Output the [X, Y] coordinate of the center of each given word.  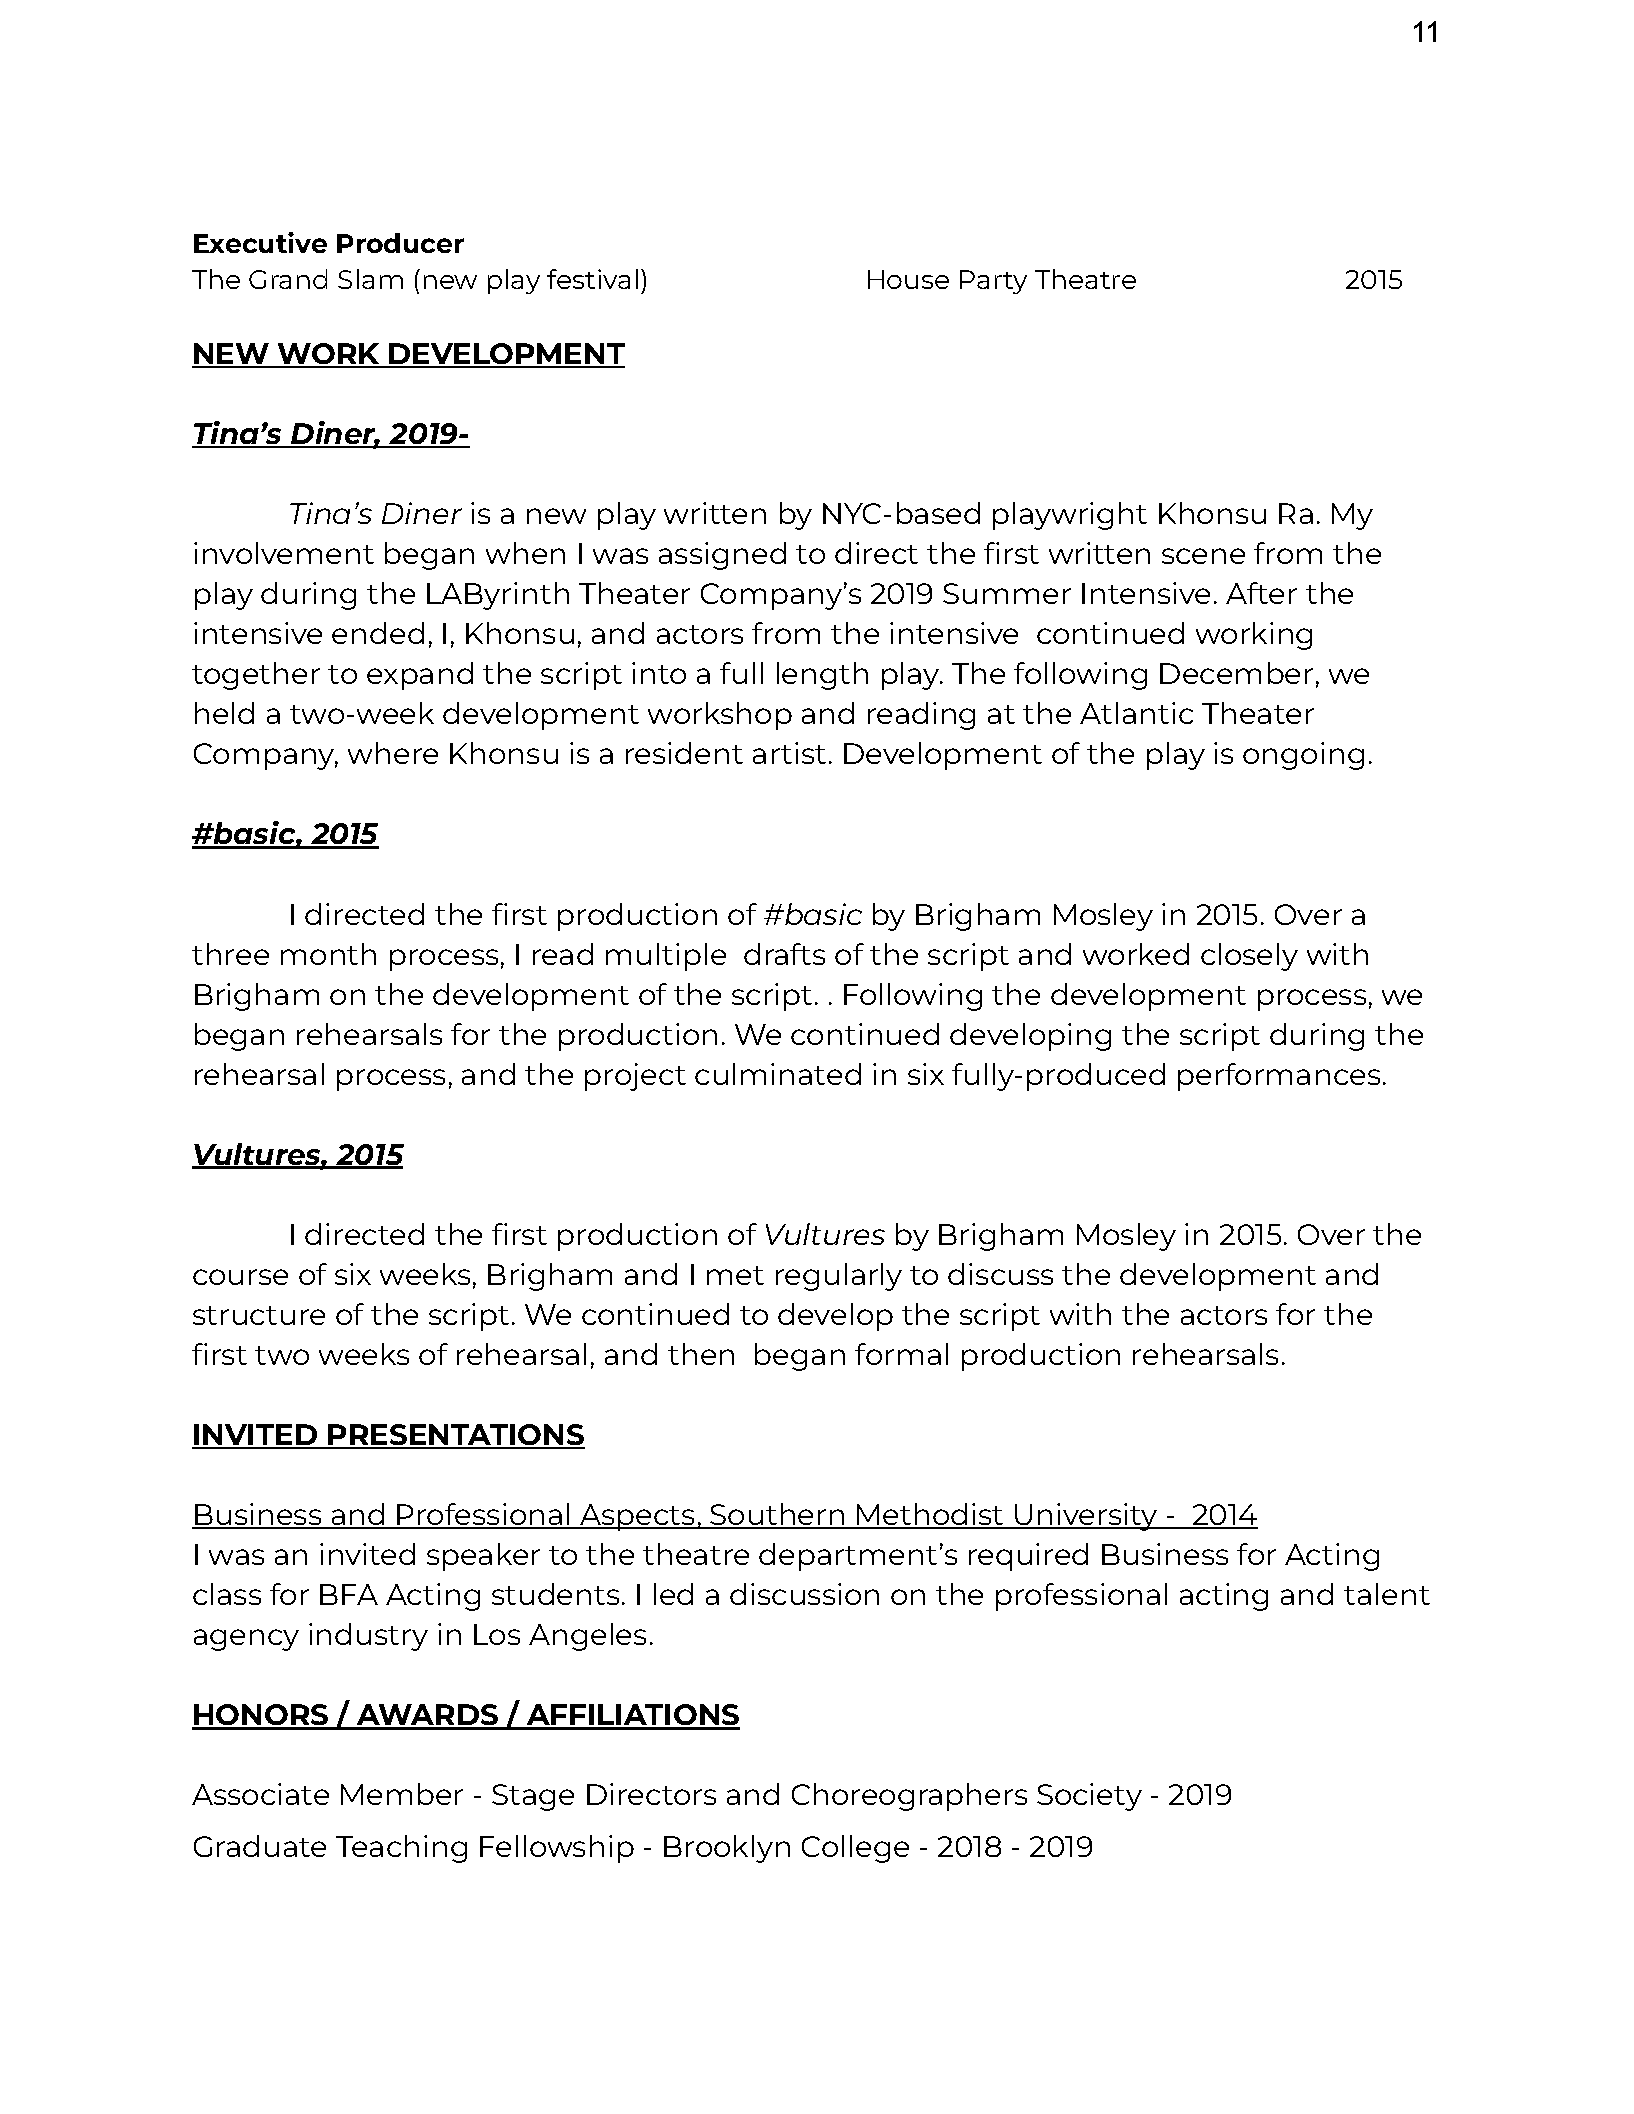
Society [1089, 1797]
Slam [370, 279]
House [908, 279]
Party [993, 282]
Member [402, 1794]
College [855, 1849]
